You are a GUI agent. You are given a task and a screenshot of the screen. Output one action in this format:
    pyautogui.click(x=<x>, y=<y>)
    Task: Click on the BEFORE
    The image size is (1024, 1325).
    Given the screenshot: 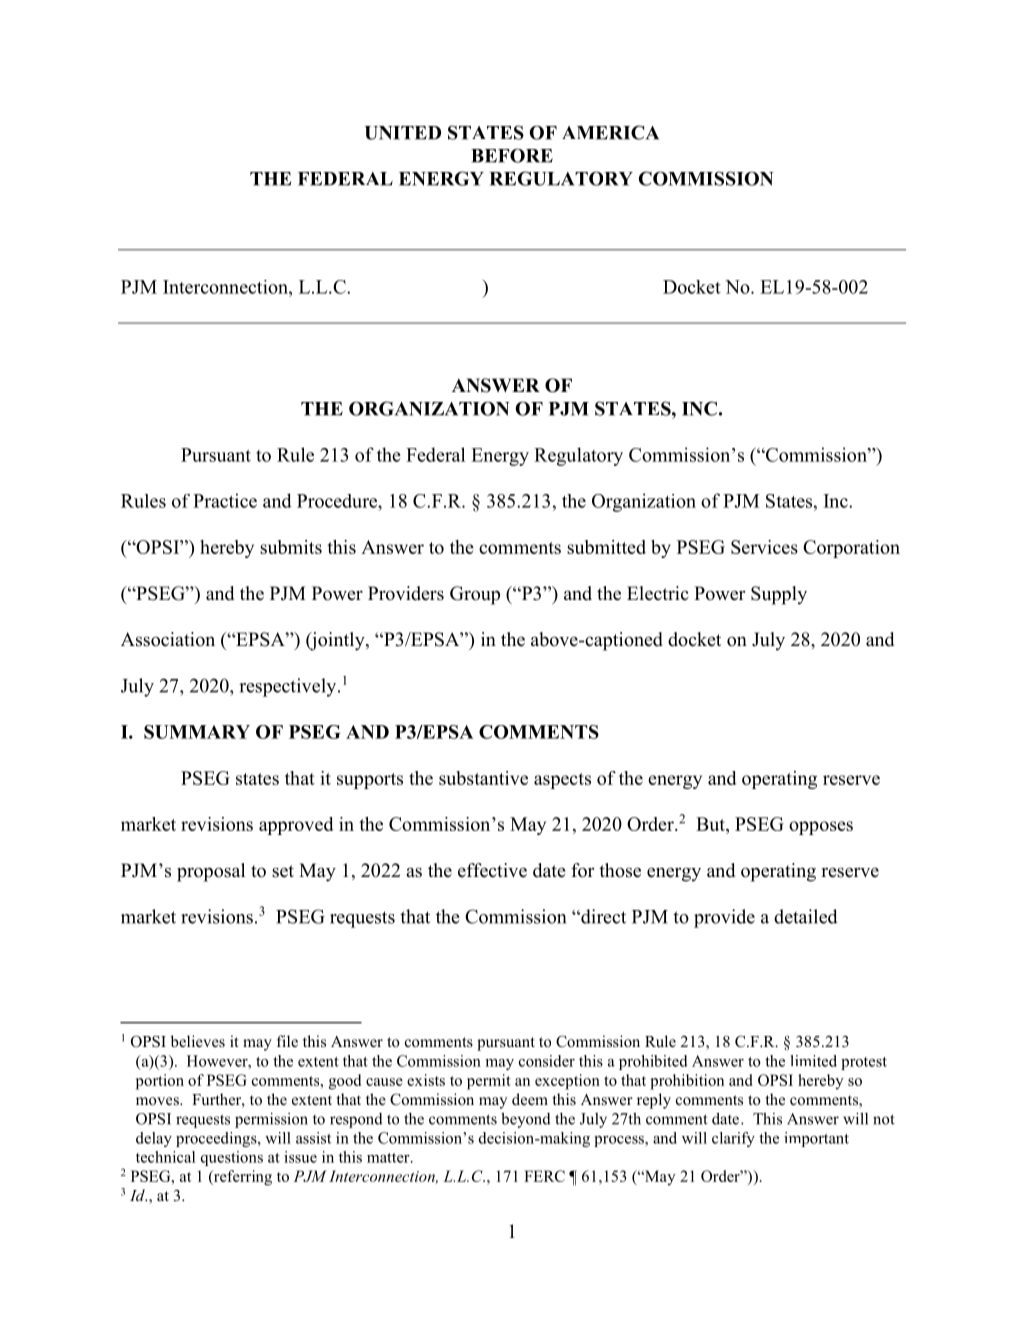 What is the action you would take?
    pyautogui.click(x=512, y=155)
